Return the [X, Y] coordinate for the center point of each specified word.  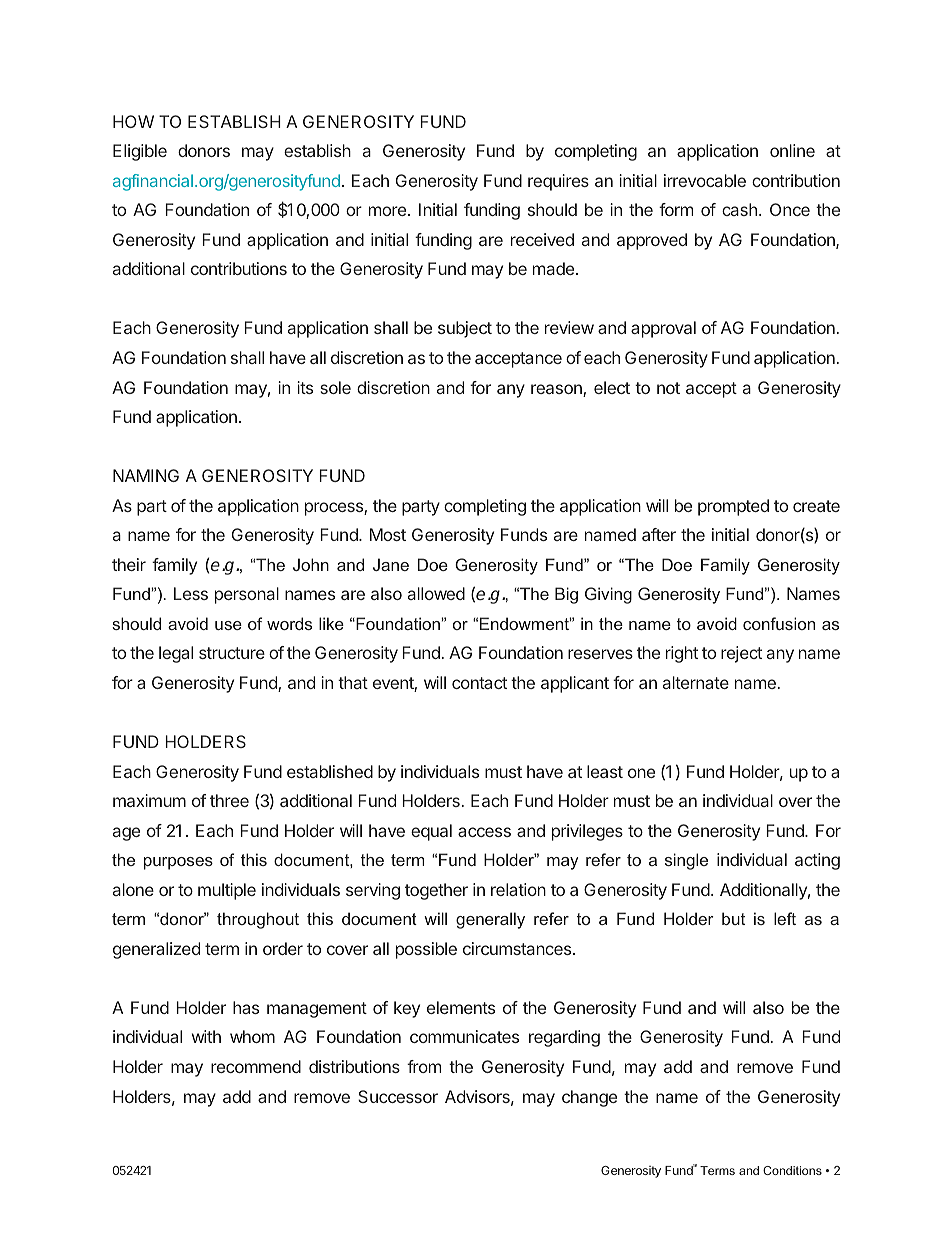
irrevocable [705, 180]
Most [388, 534]
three [229, 800]
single [686, 861]
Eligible [140, 152]
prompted [733, 507]
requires [558, 182]
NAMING [146, 475]
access [484, 832]
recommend [256, 1066]
